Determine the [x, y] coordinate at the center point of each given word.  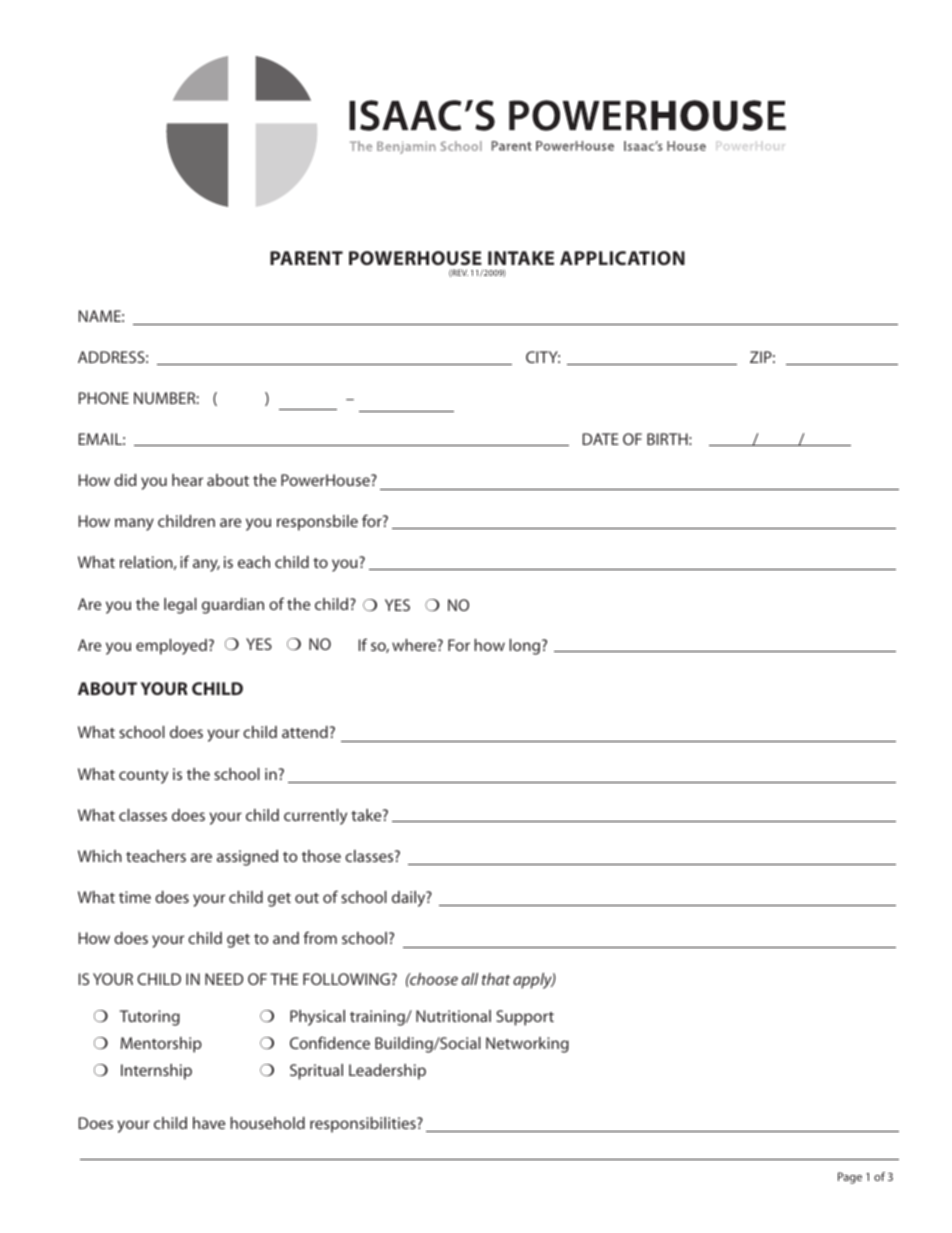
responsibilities [364, 1125]
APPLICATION [622, 258]
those [321, 856]
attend [305, 732]
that [496, 979]
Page [850, 1178]
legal [180, 606]
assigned [247, 858]
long [526, 647]
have [209, 1123]
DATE [601, 439]
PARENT [306, 258]
